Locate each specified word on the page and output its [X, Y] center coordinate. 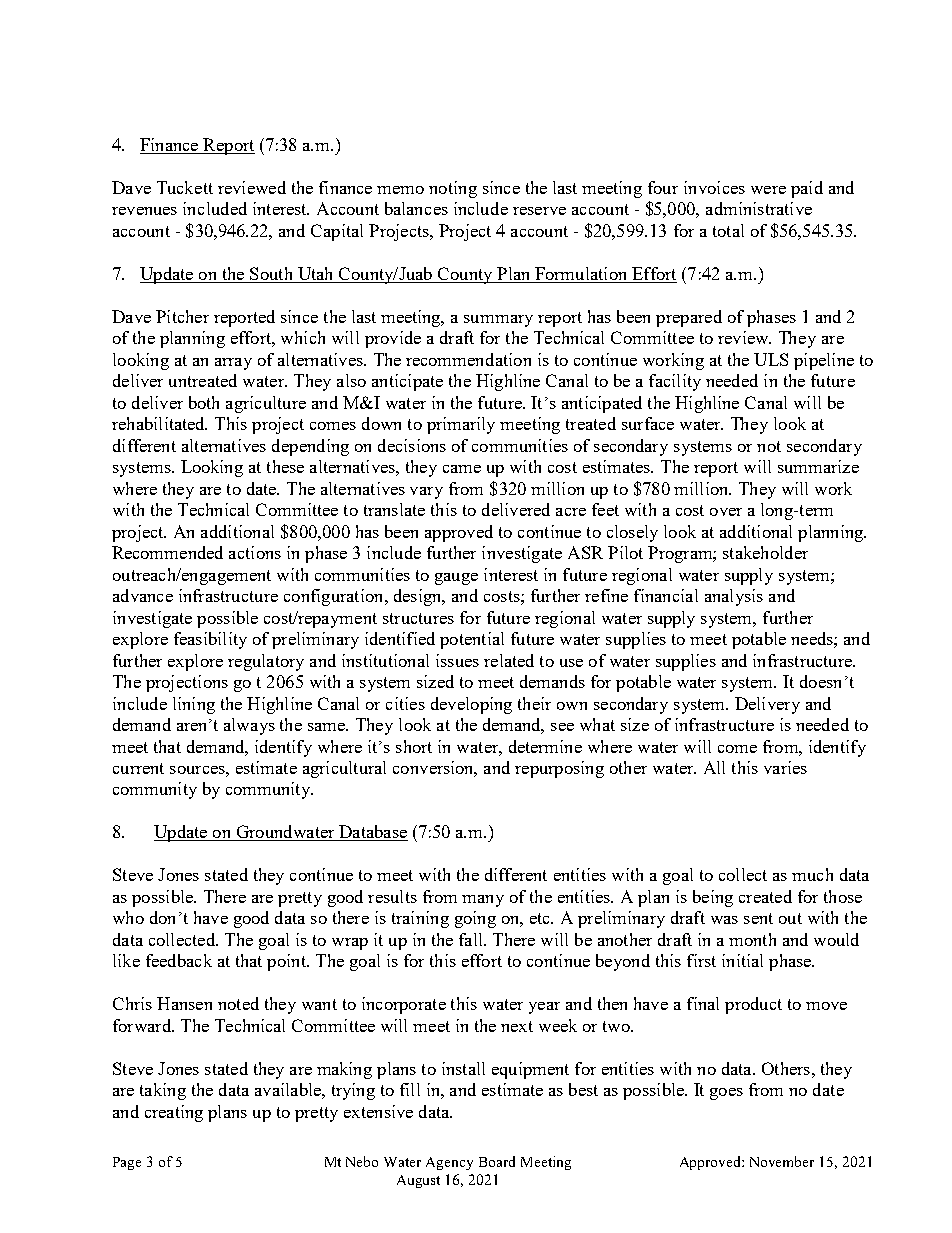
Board [497, 1161]
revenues [144, 211]
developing [471, 705]
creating [174, 1113]
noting [453, 189]
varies [785, 767]
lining [194, 705]
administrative [759, 208]
